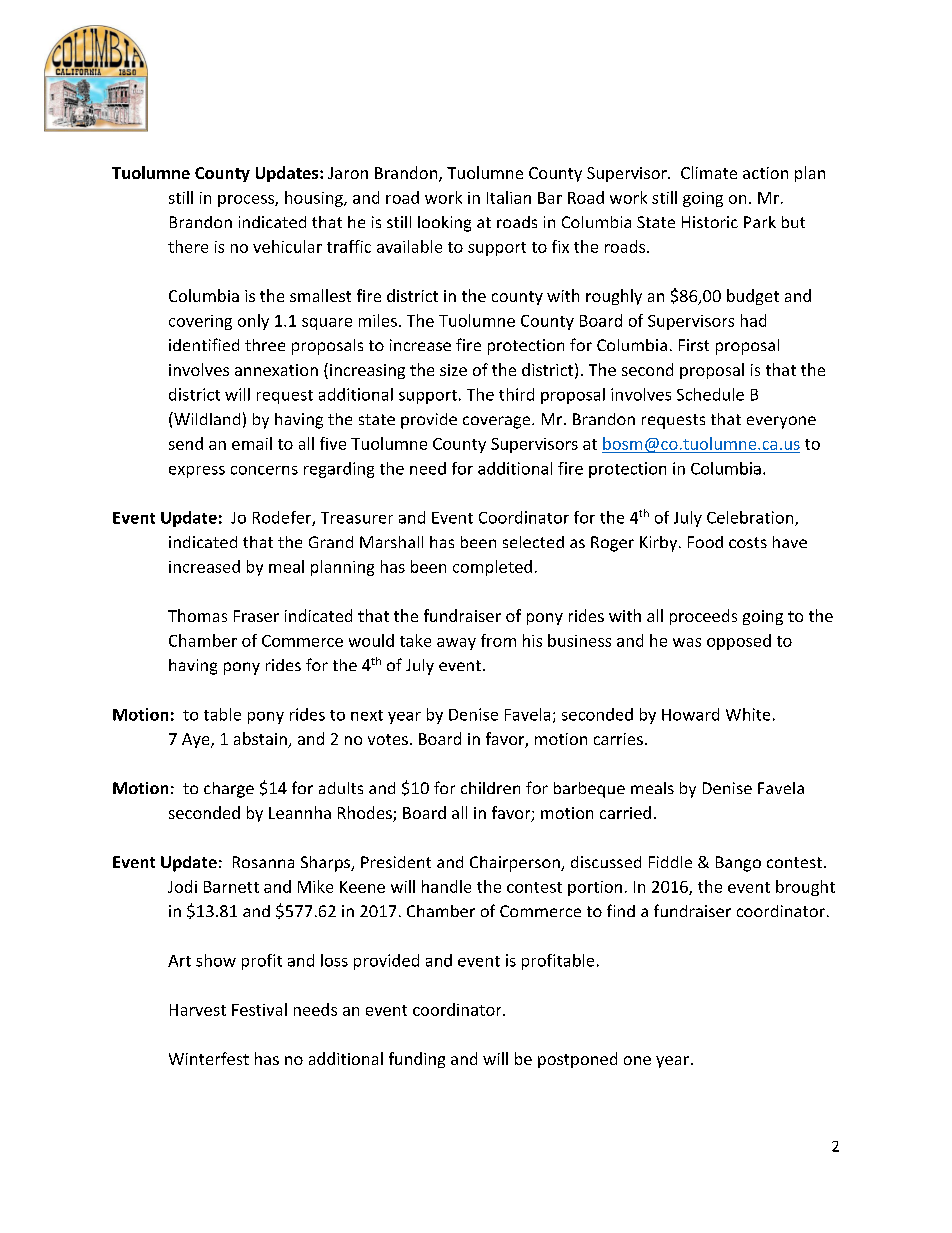  I want to click on concerns, so click(264, 470).
